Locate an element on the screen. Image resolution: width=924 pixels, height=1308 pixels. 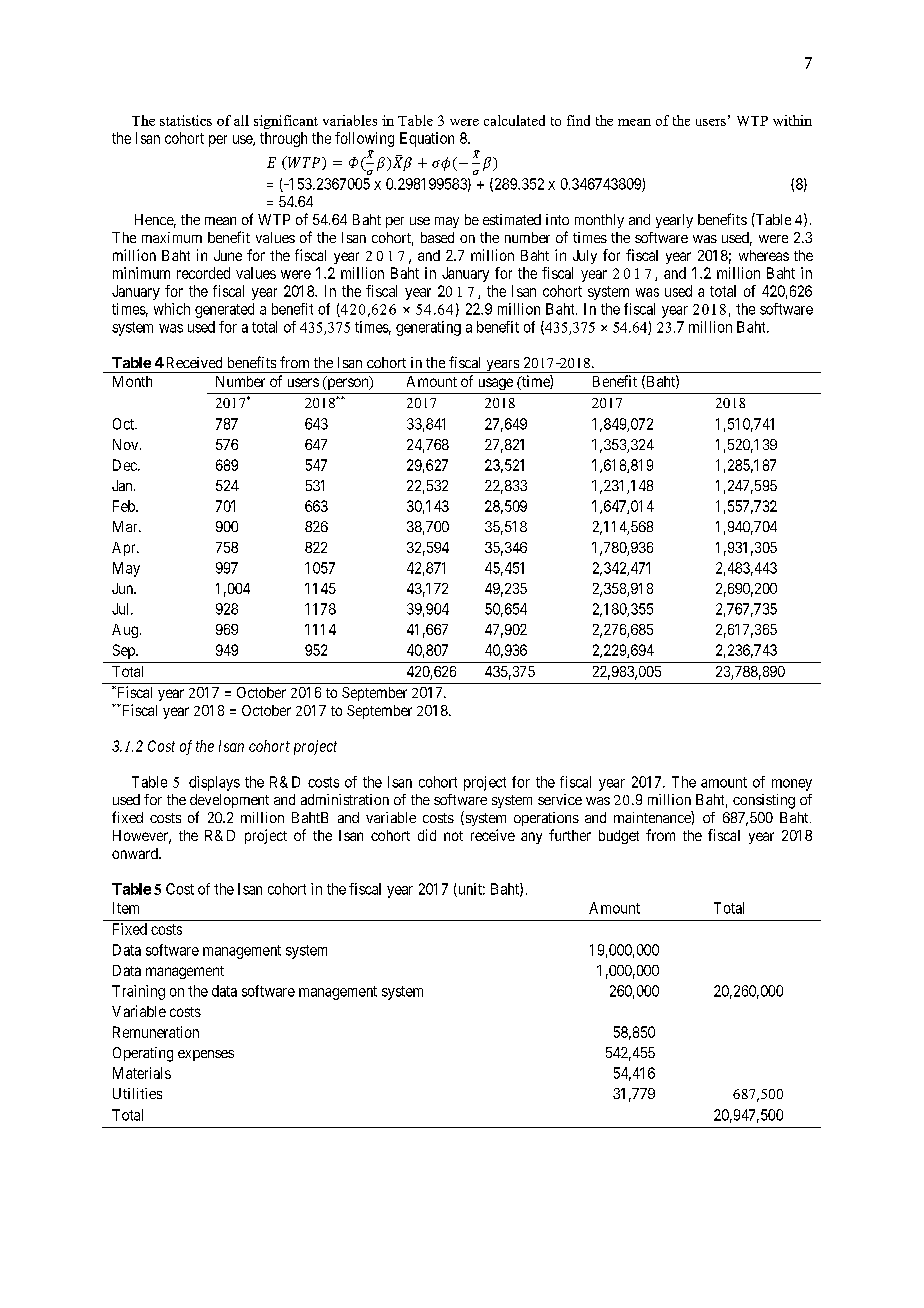
Equation is located at coordinates (427, 139).
